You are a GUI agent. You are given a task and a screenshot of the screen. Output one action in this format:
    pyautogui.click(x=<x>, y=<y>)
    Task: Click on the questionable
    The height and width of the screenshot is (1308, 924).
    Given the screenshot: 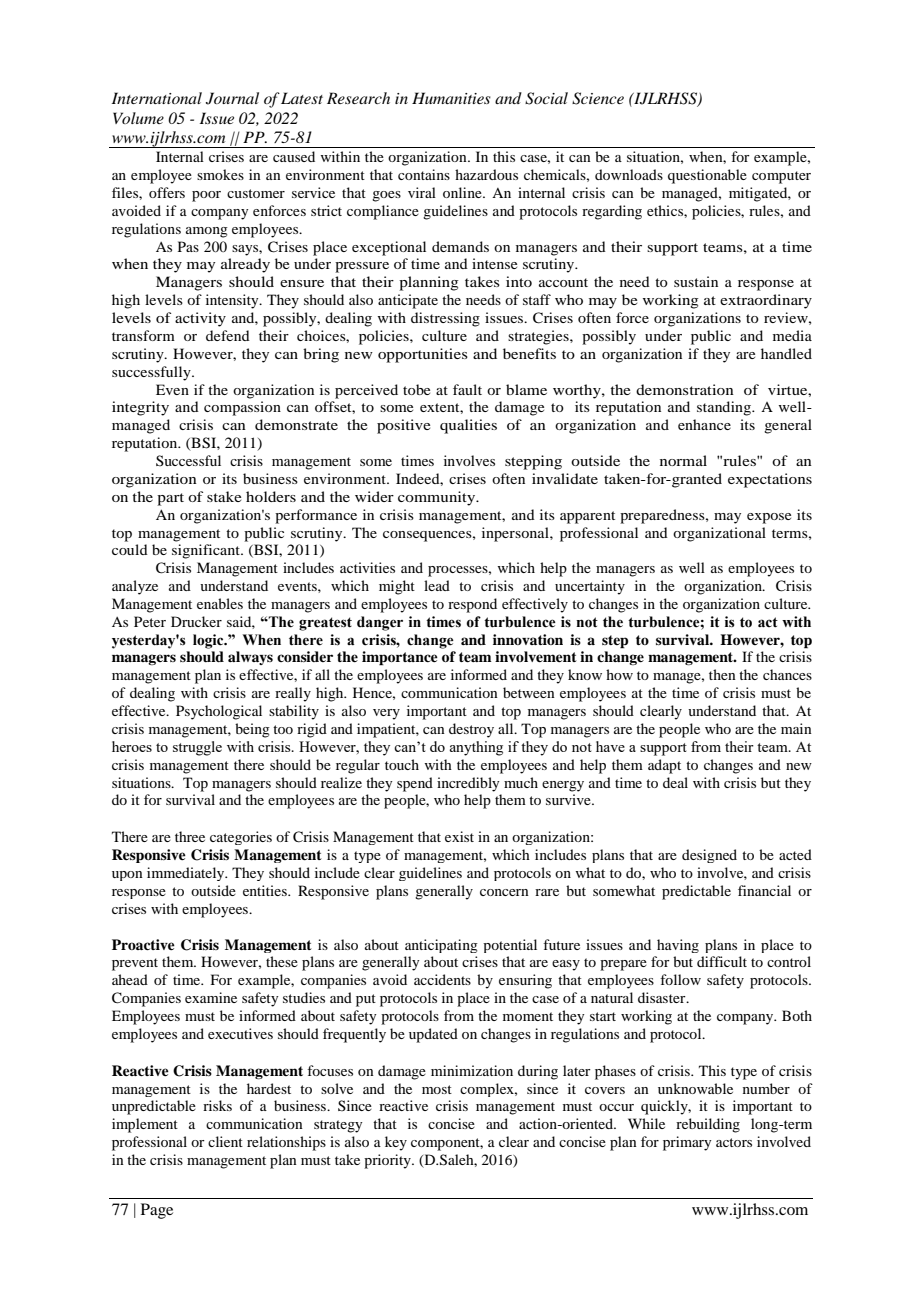 What is the action you would take?
    pyautogui.click(x=707, y=176)
